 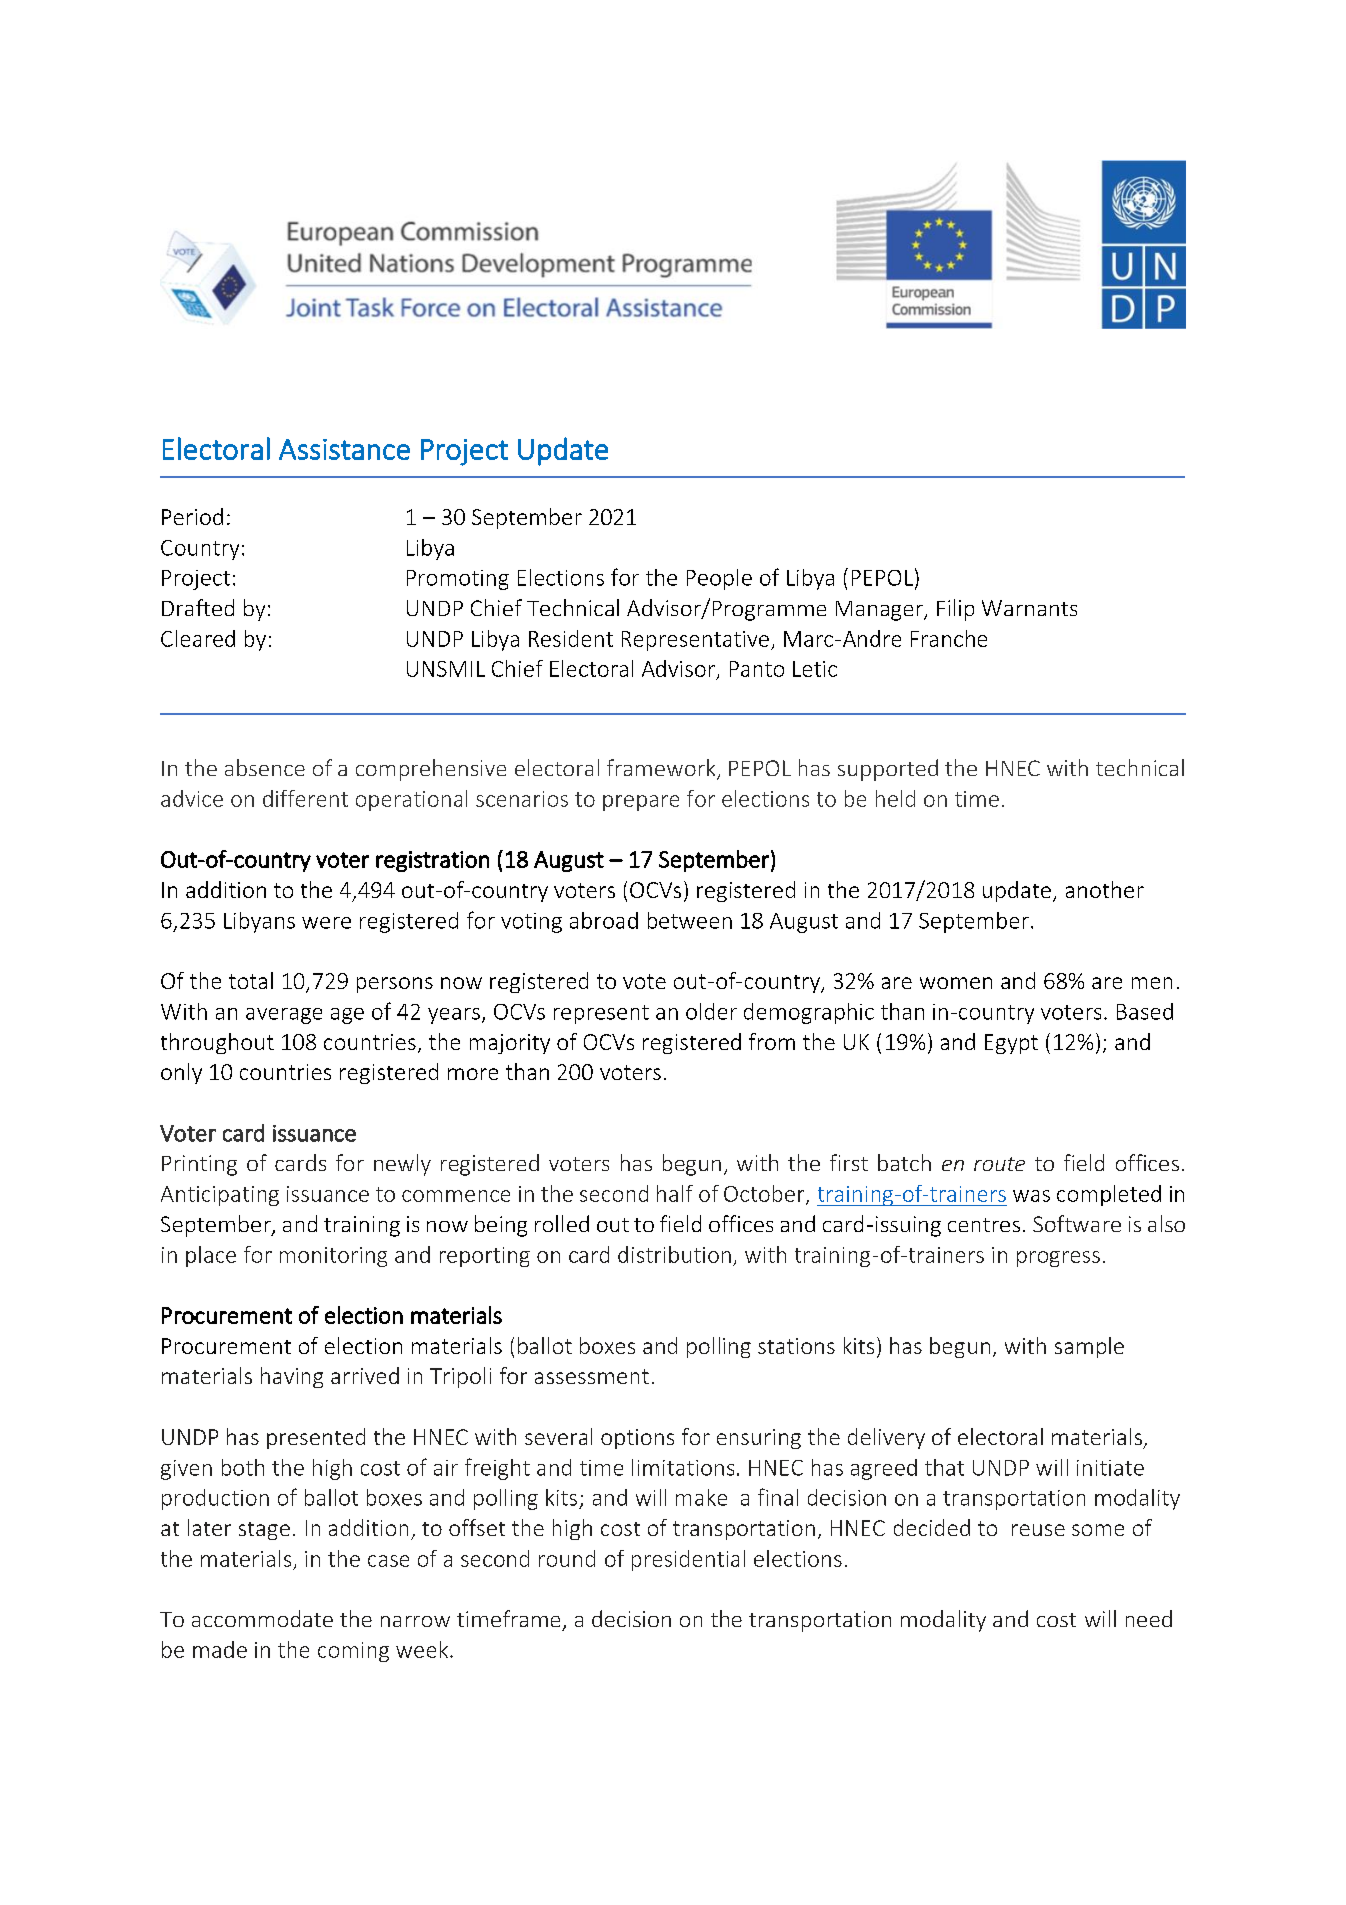 What do you see at coordinates (955, 610) in the screenshot?
I see `Filip` at bounding box center [955, 610].
